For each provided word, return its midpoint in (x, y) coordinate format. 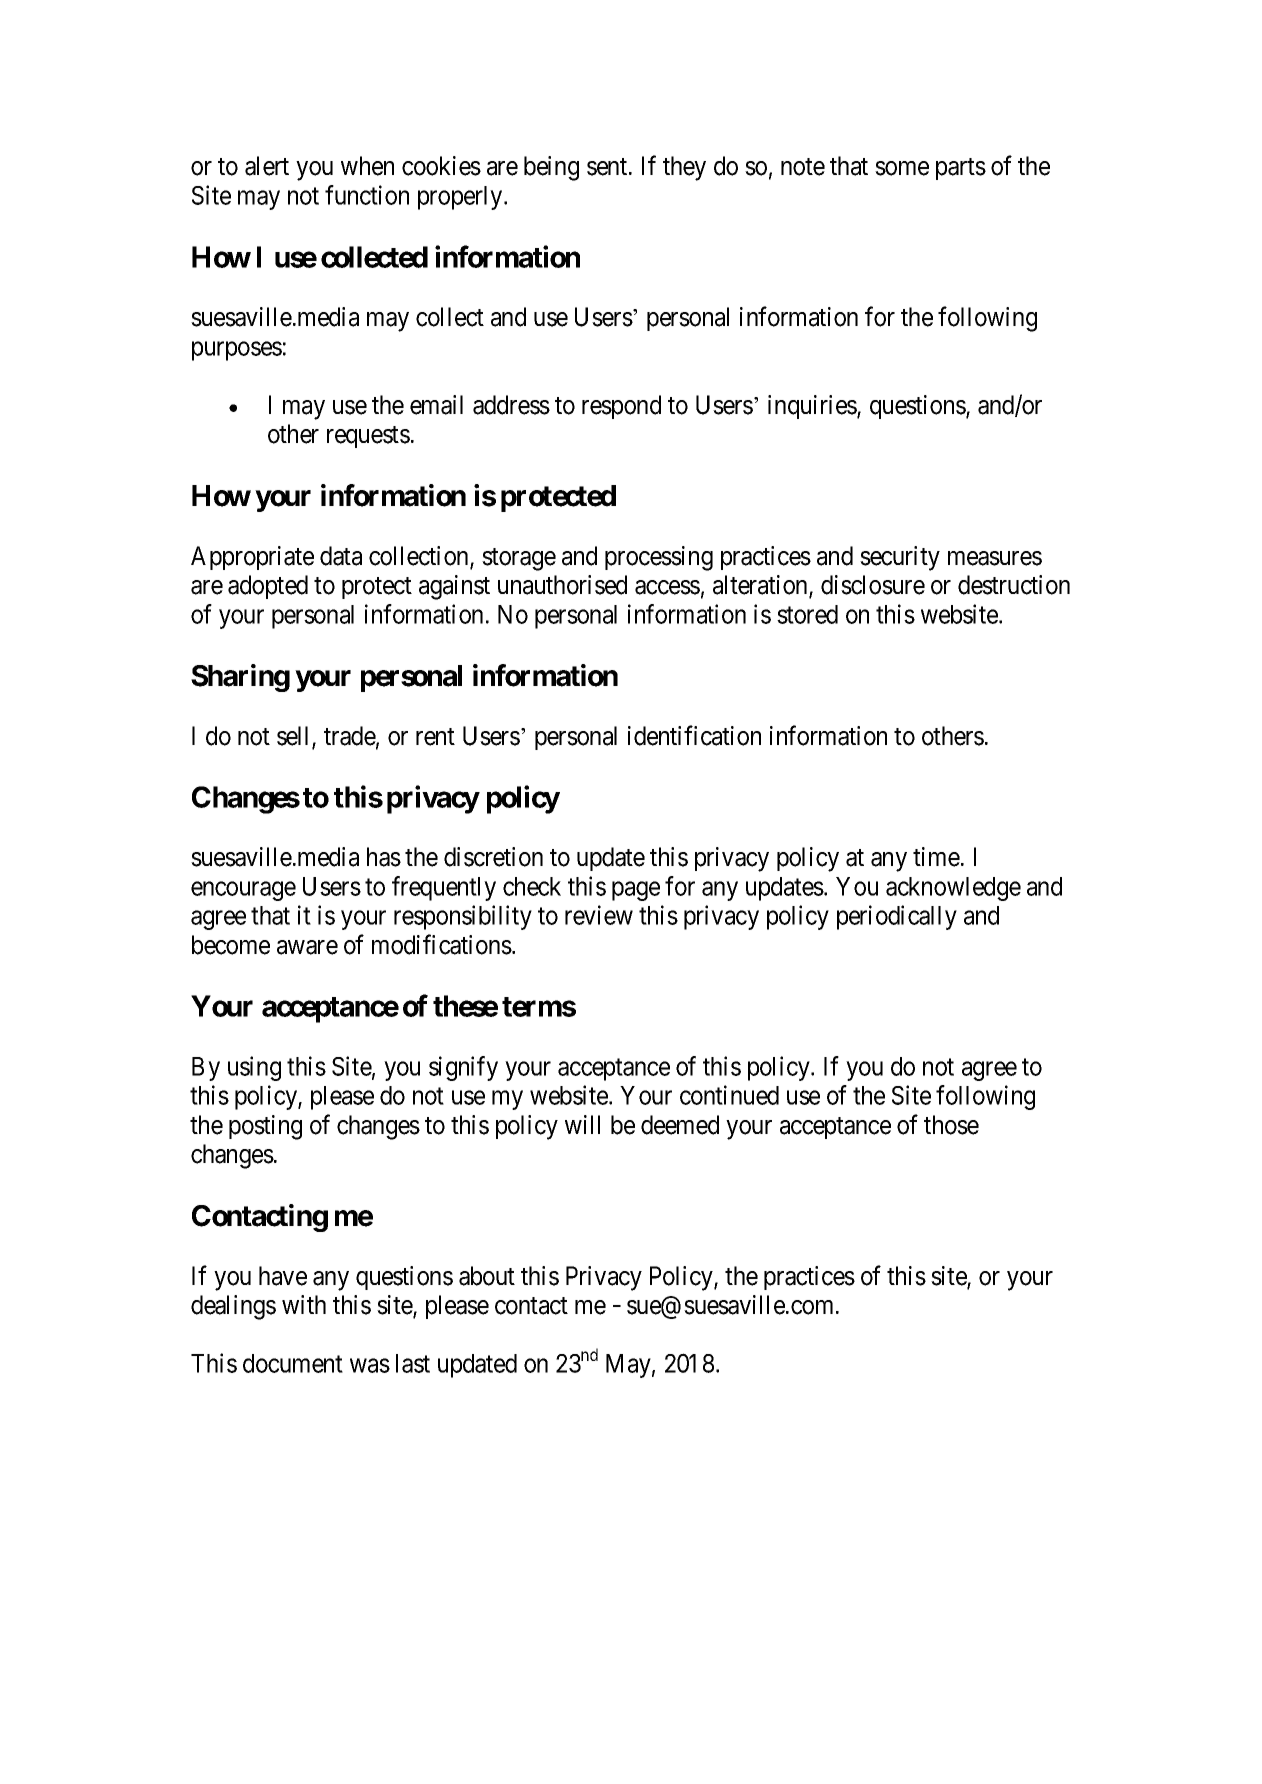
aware (307, 947)
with (304, 1304)
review (599, 915)
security (900, 558)
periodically (897, 917)
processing (659, 558)
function (367, 195)
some (902, 168)
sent (608, 167)
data (341, 556)
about (487, 1276)
